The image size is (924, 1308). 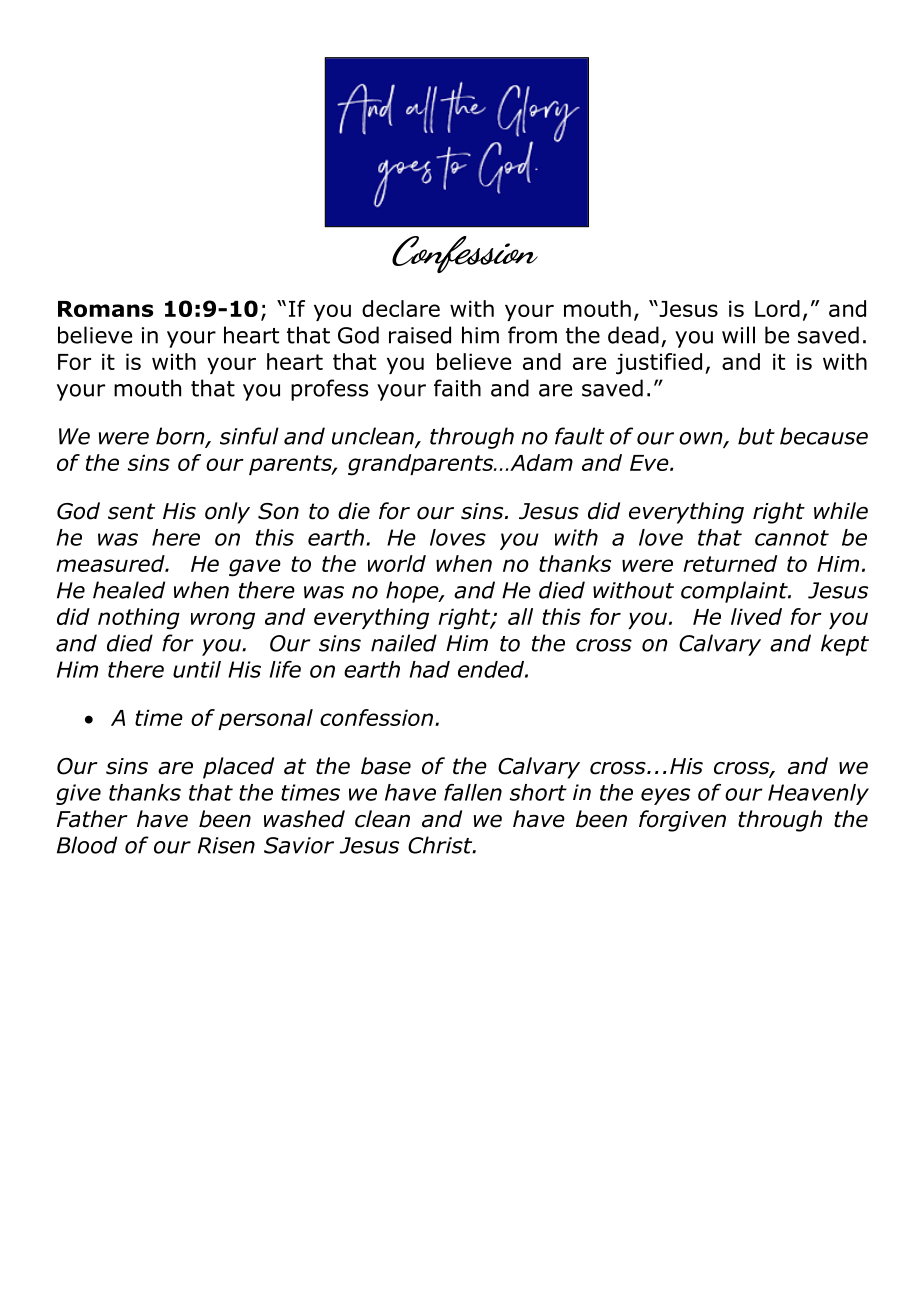 I want to click on Risen, so click(x=226, y=845).
